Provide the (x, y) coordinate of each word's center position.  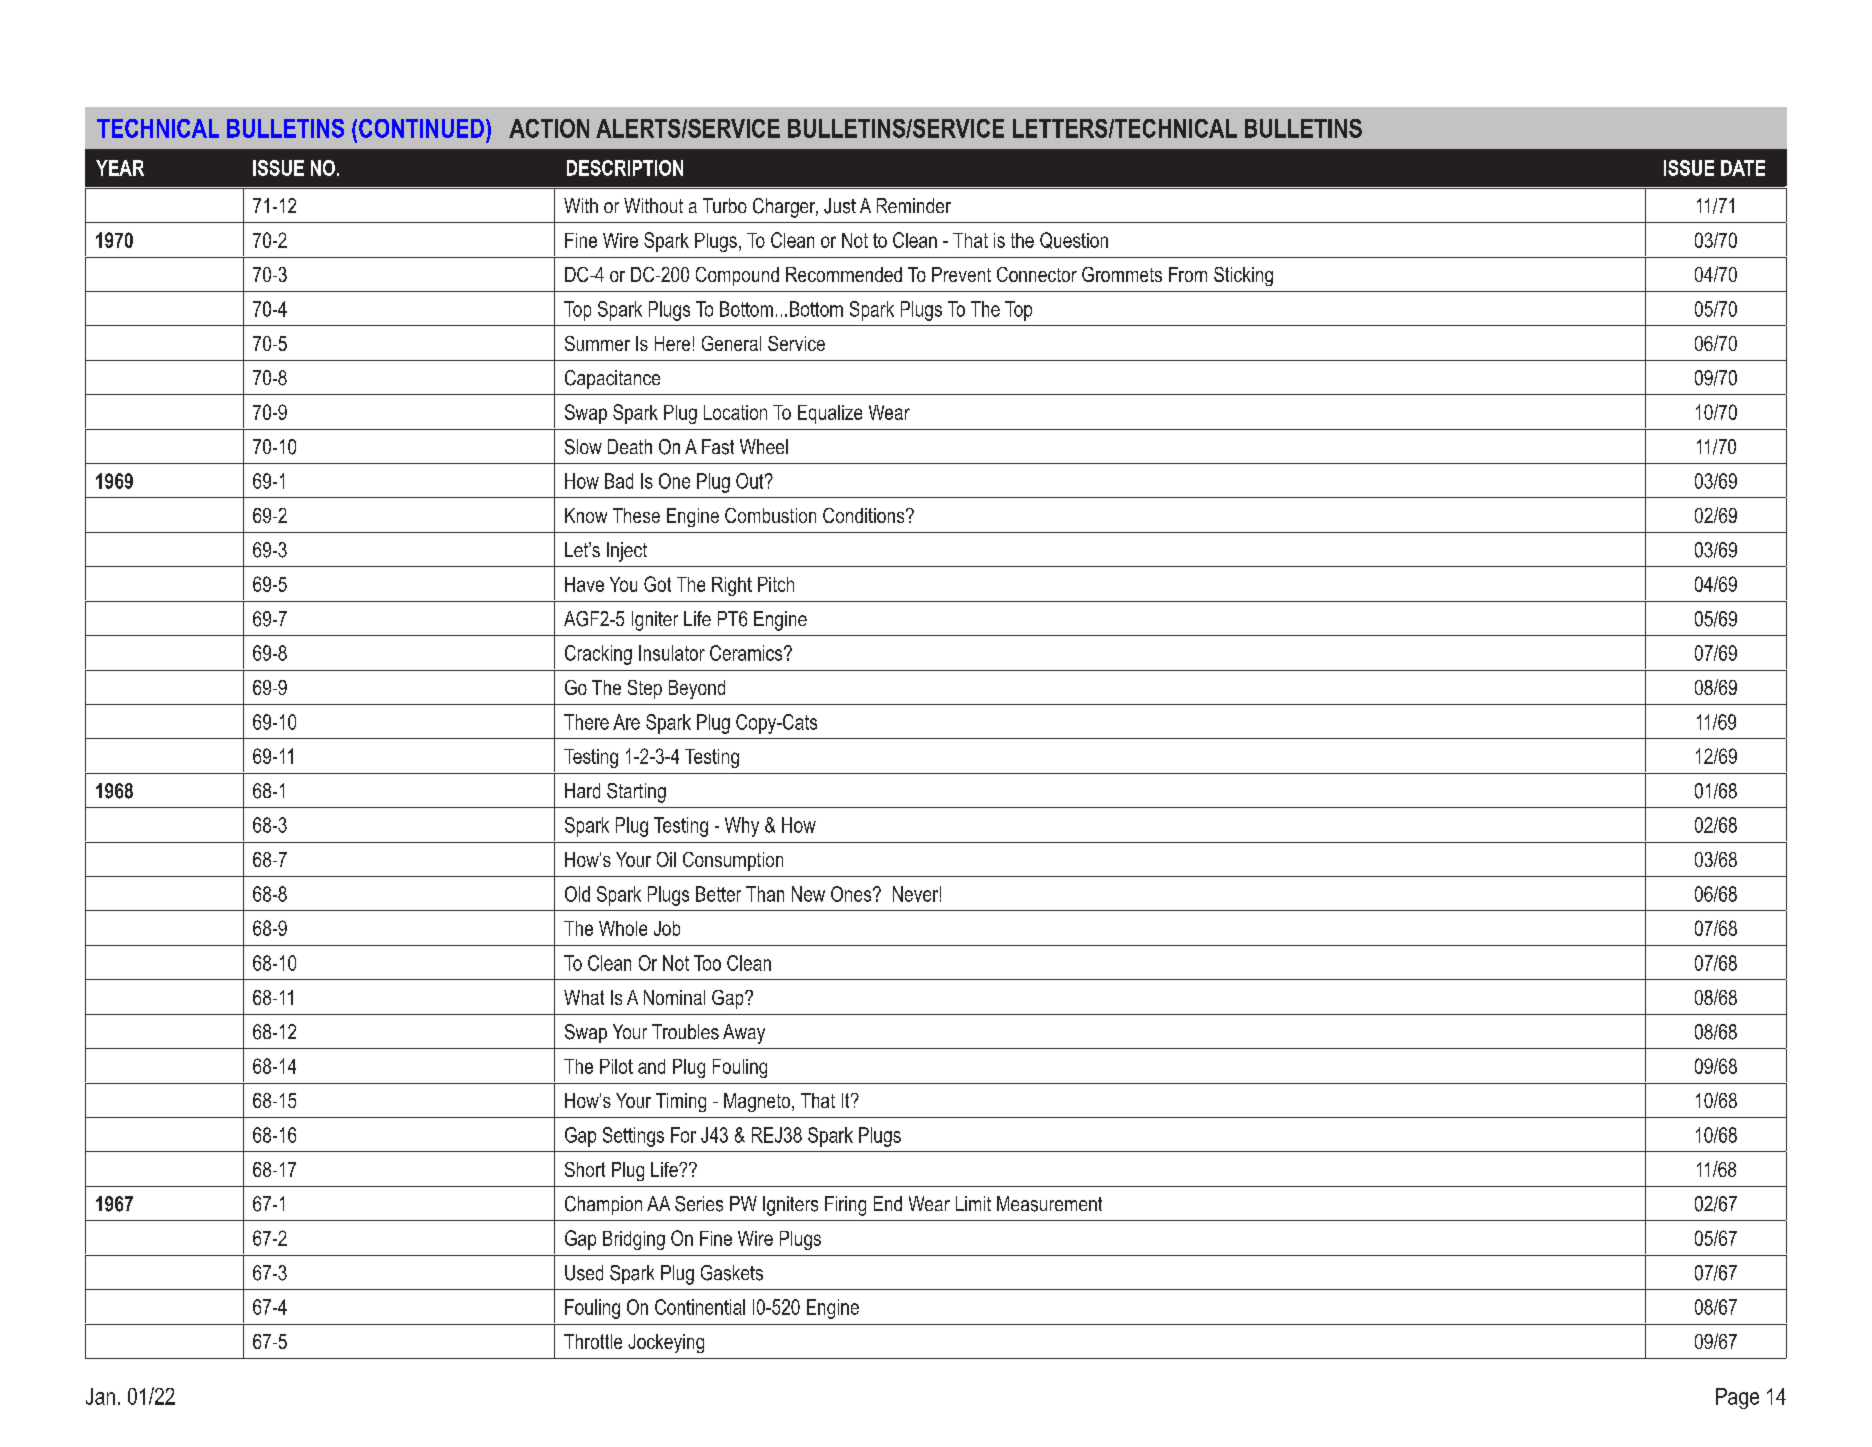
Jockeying (666, 1343)
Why (742, 827)
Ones (852, 894)
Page (1737, 1398)
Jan (100, 1396)
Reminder (914, 205)
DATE (1743, 168)
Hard (582, 791)
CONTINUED (421, 128)
